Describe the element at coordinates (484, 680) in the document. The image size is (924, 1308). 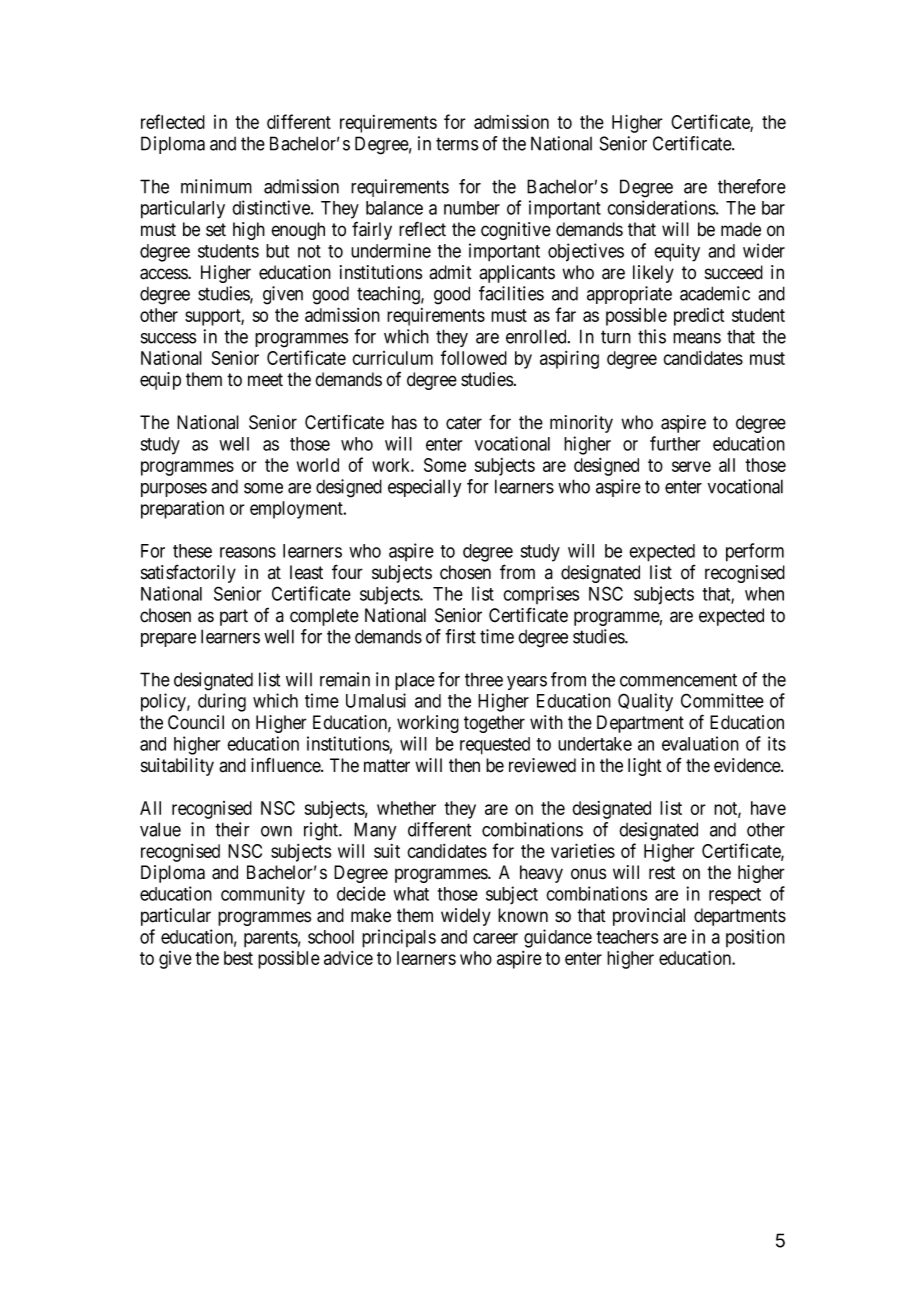
I see `three` at that location.
